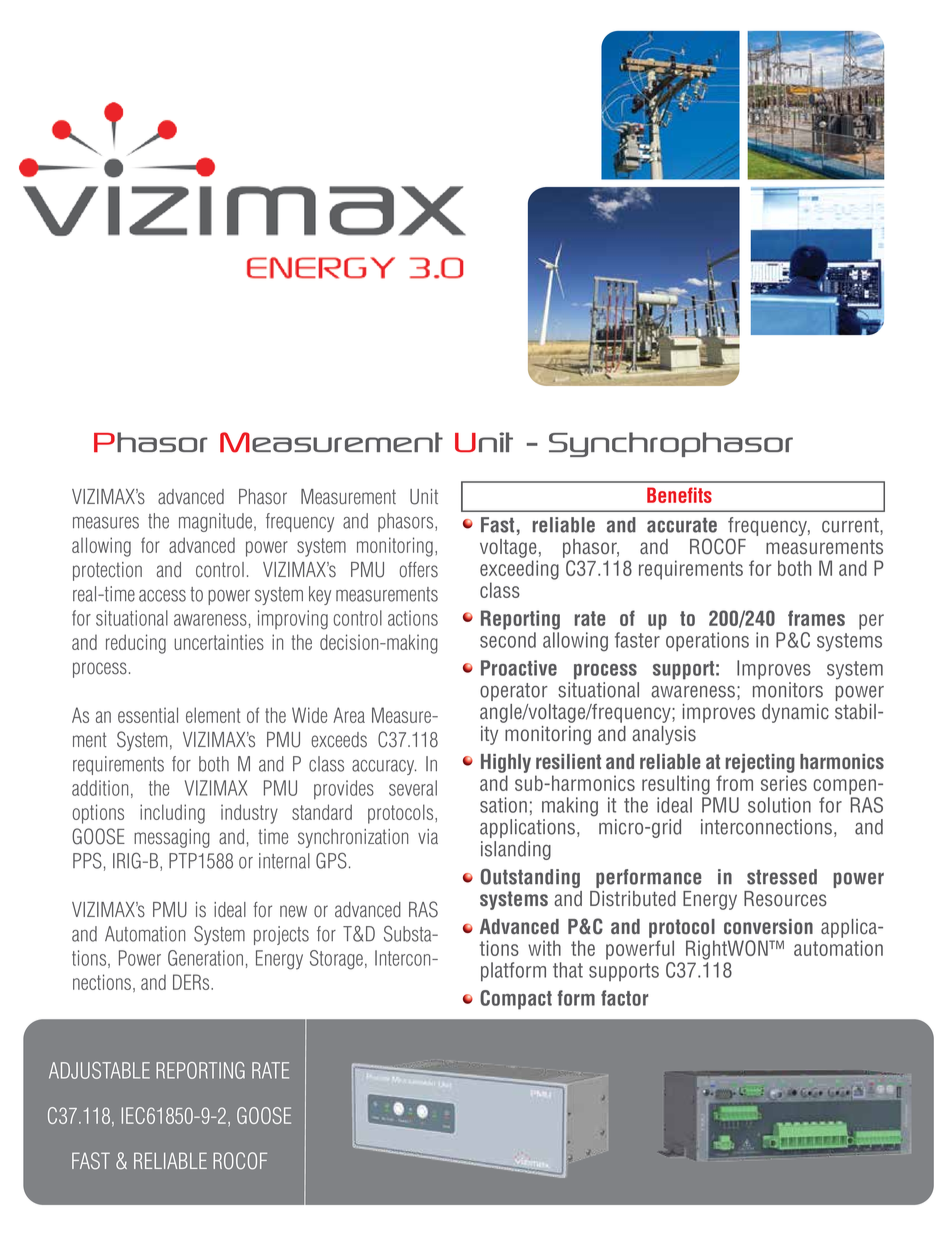 This screenshot has height=1233, width=952. What do you see at coordinates (519, 668) in the screenshot?
I see `Proactive` at bounding box center [519, 668].
